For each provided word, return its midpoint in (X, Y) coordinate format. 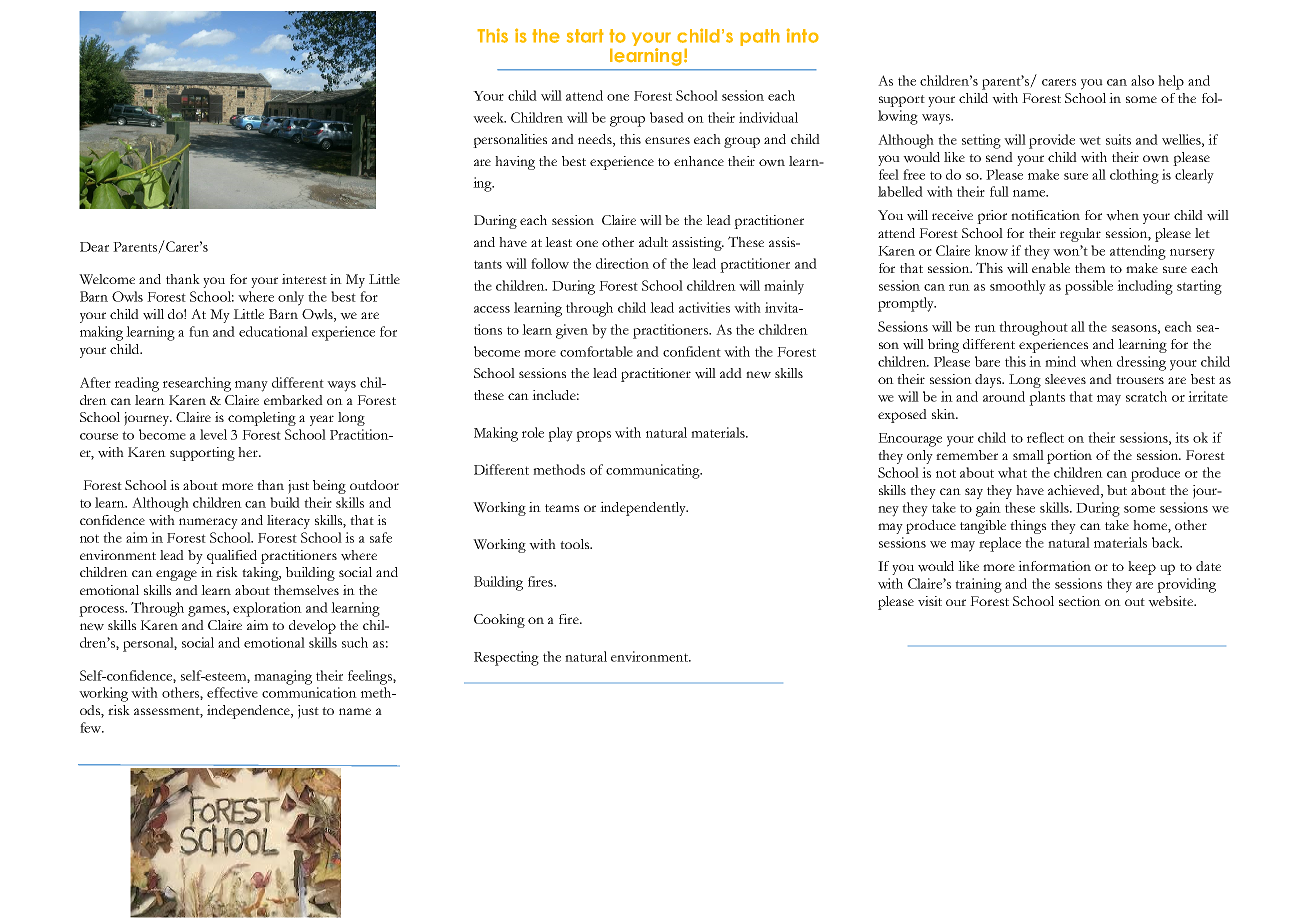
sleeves (1065, 379)
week (489, 117)
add (731, 373)
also (1142, 80)
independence (250, 712)
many (251, 386)
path (760, 37)
